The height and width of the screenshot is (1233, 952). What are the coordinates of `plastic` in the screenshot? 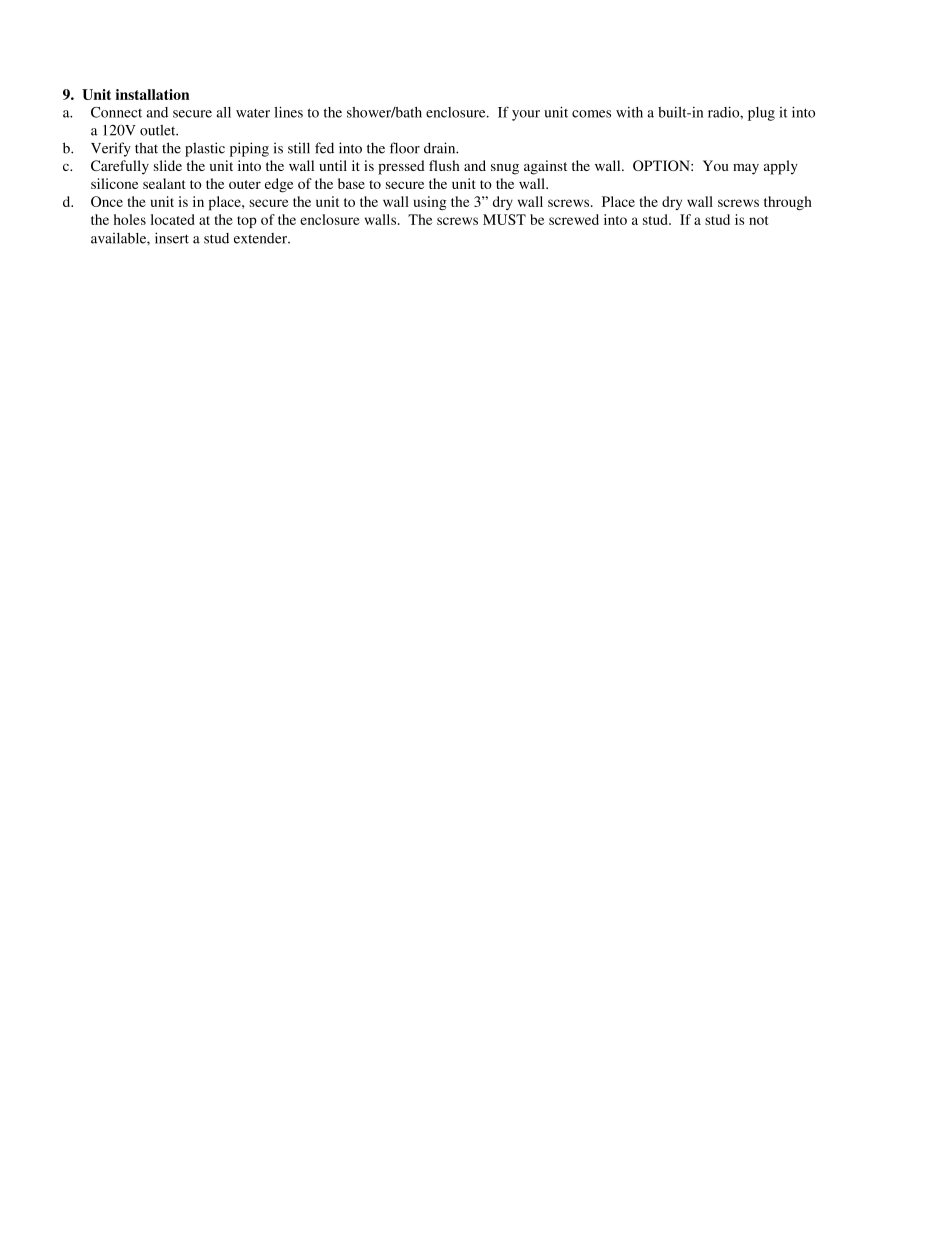 It's located at (205, 149).
